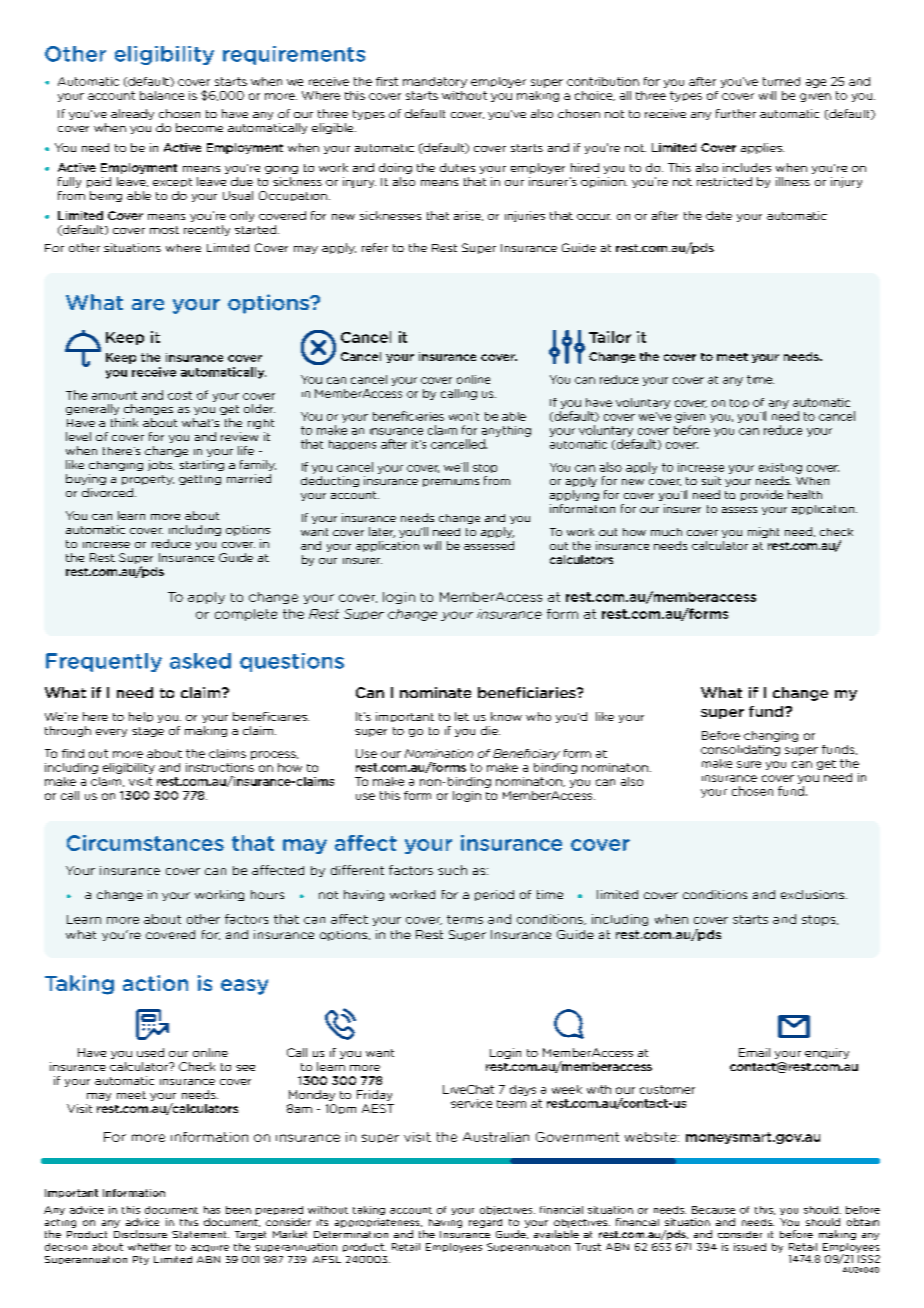  Describe the element at coordinates (754, 1052) in the document. I see `Email` at that location.
